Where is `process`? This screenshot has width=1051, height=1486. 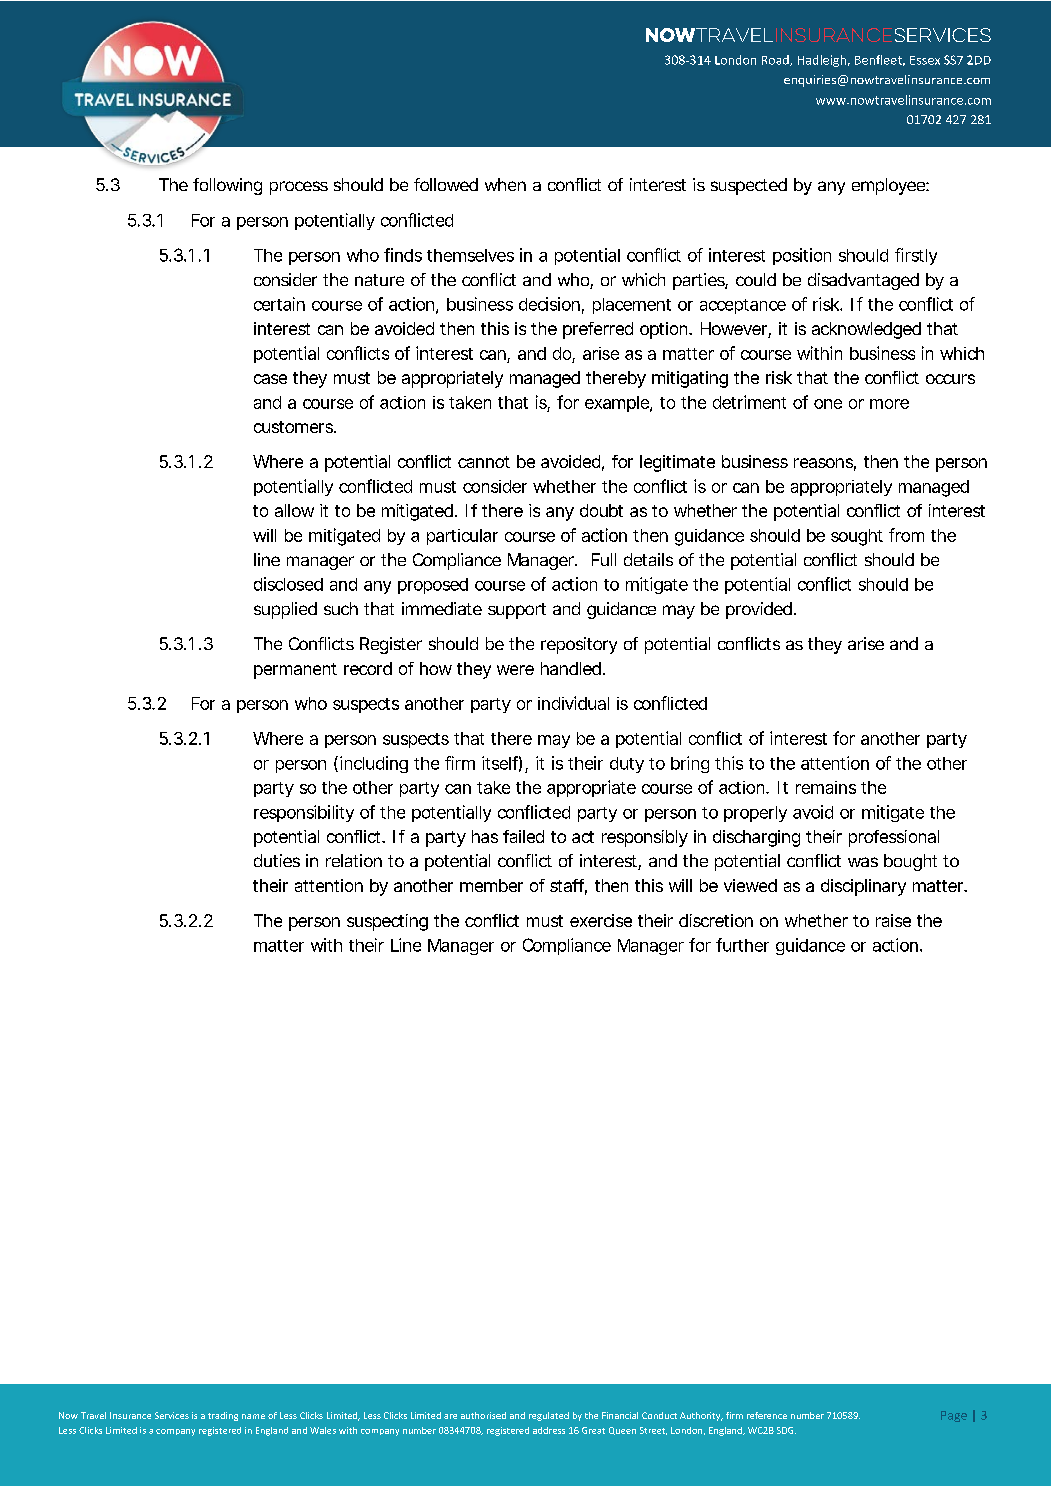 process is located at coordinates (299, 188).
